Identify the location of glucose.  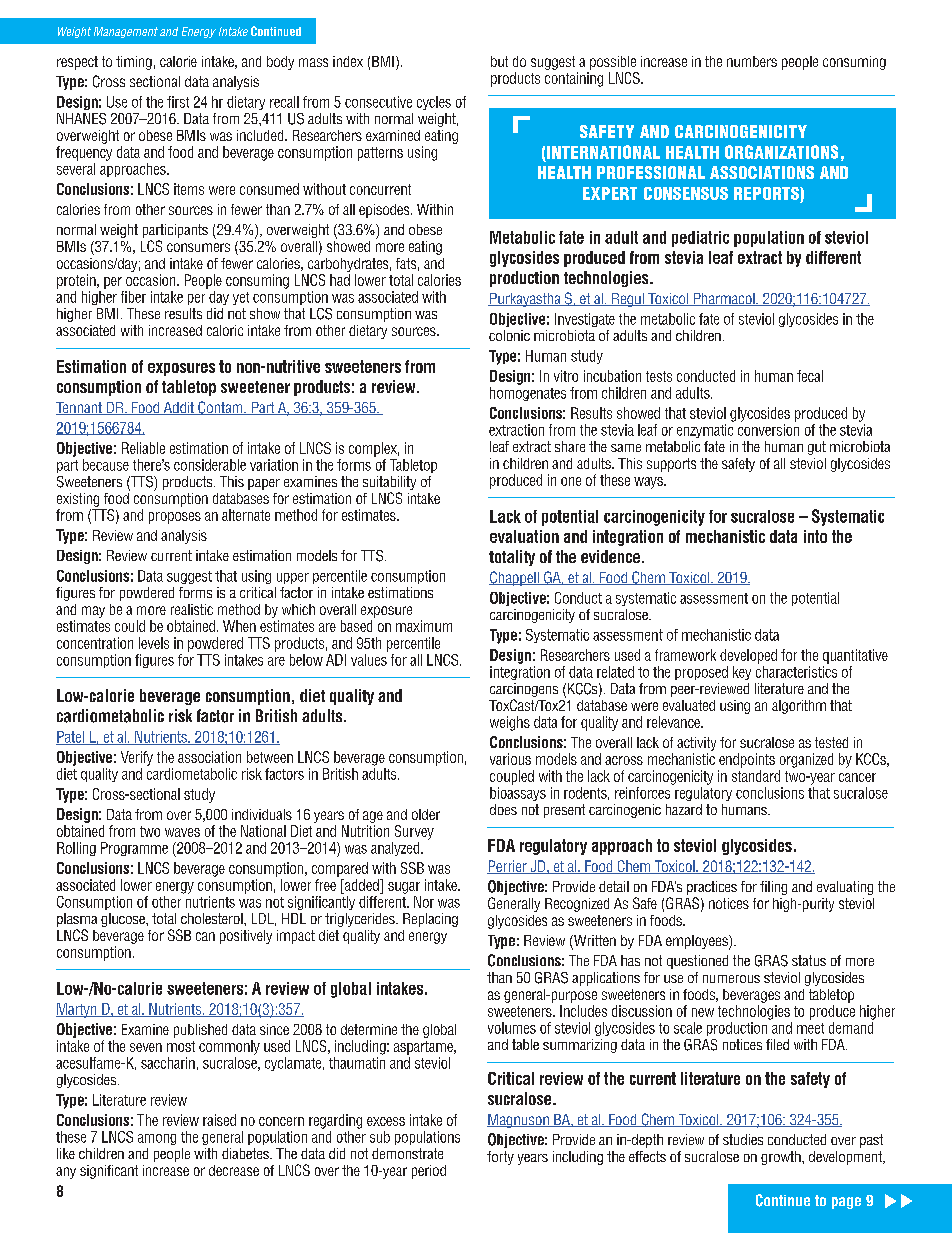
(124, 920).
